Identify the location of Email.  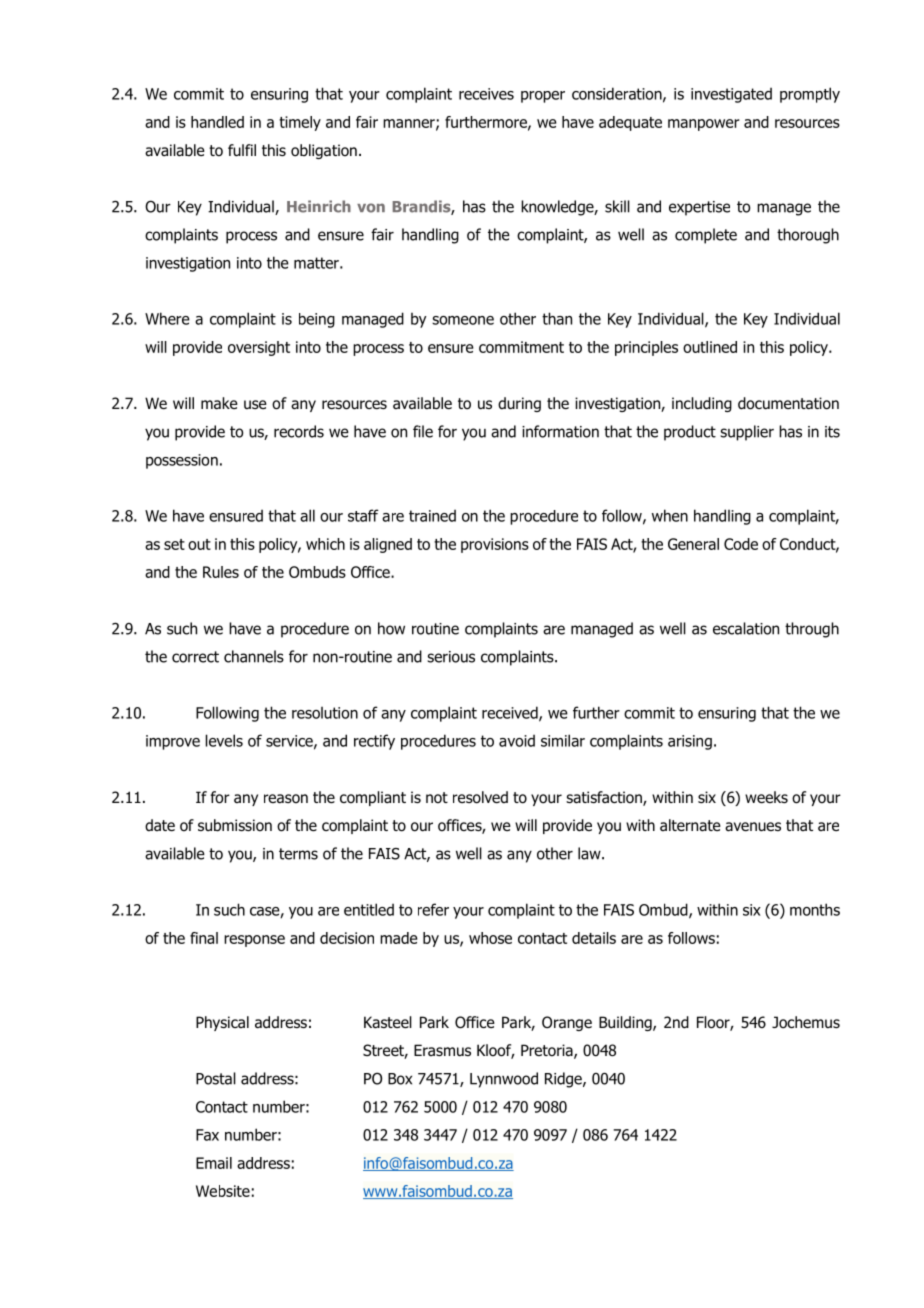
(214, 1163).
